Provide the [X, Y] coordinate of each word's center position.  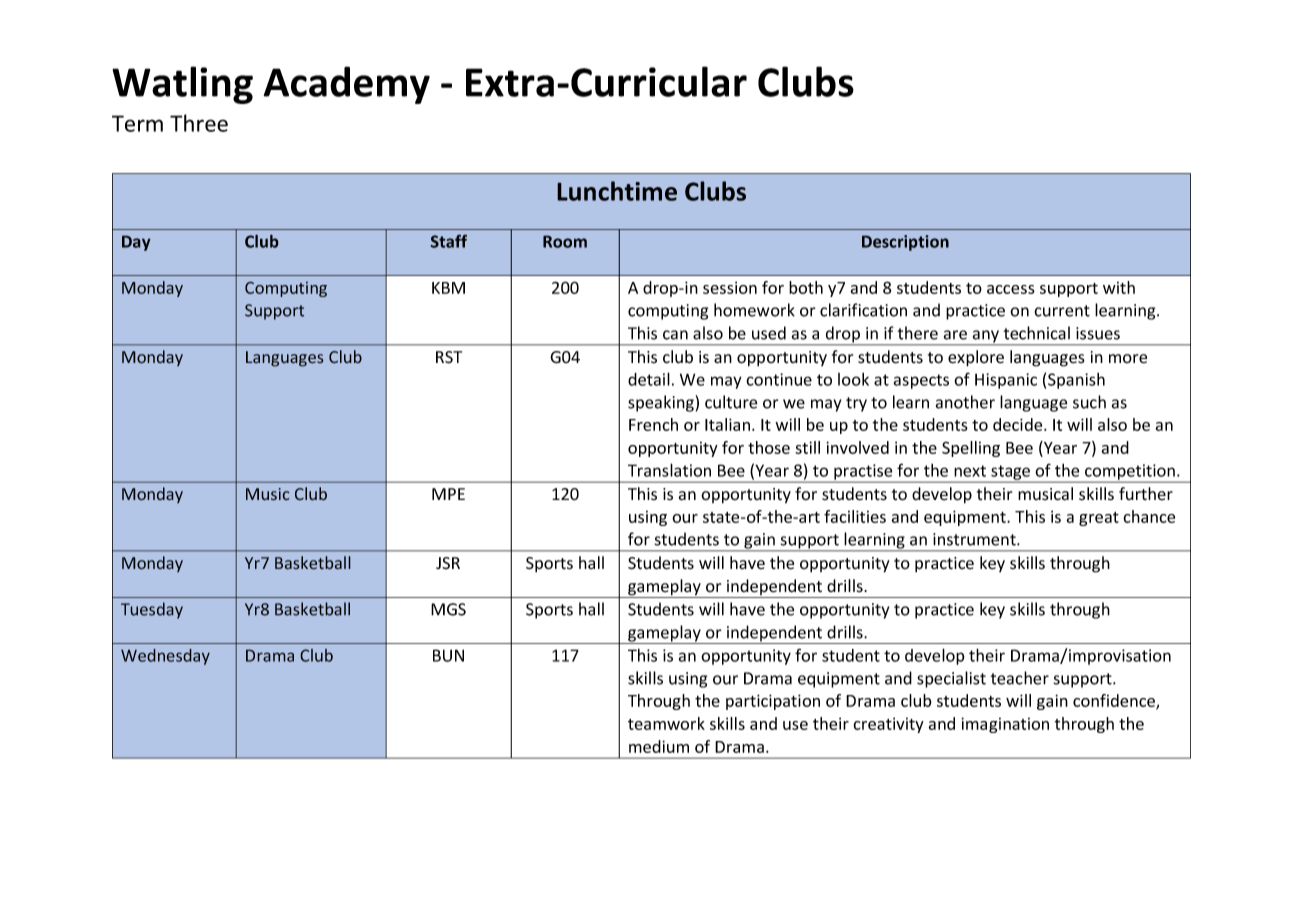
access [1011, 289]
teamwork [666, 723]
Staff [448, 241]
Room [565, 241]
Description [905, 243]
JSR [448, 563]
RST [449, 357]
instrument [975, 539]
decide [1019, 424]
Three [199, 123]
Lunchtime [617, 191]
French [653, 424]
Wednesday [165, 657]
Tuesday [152, 610]
